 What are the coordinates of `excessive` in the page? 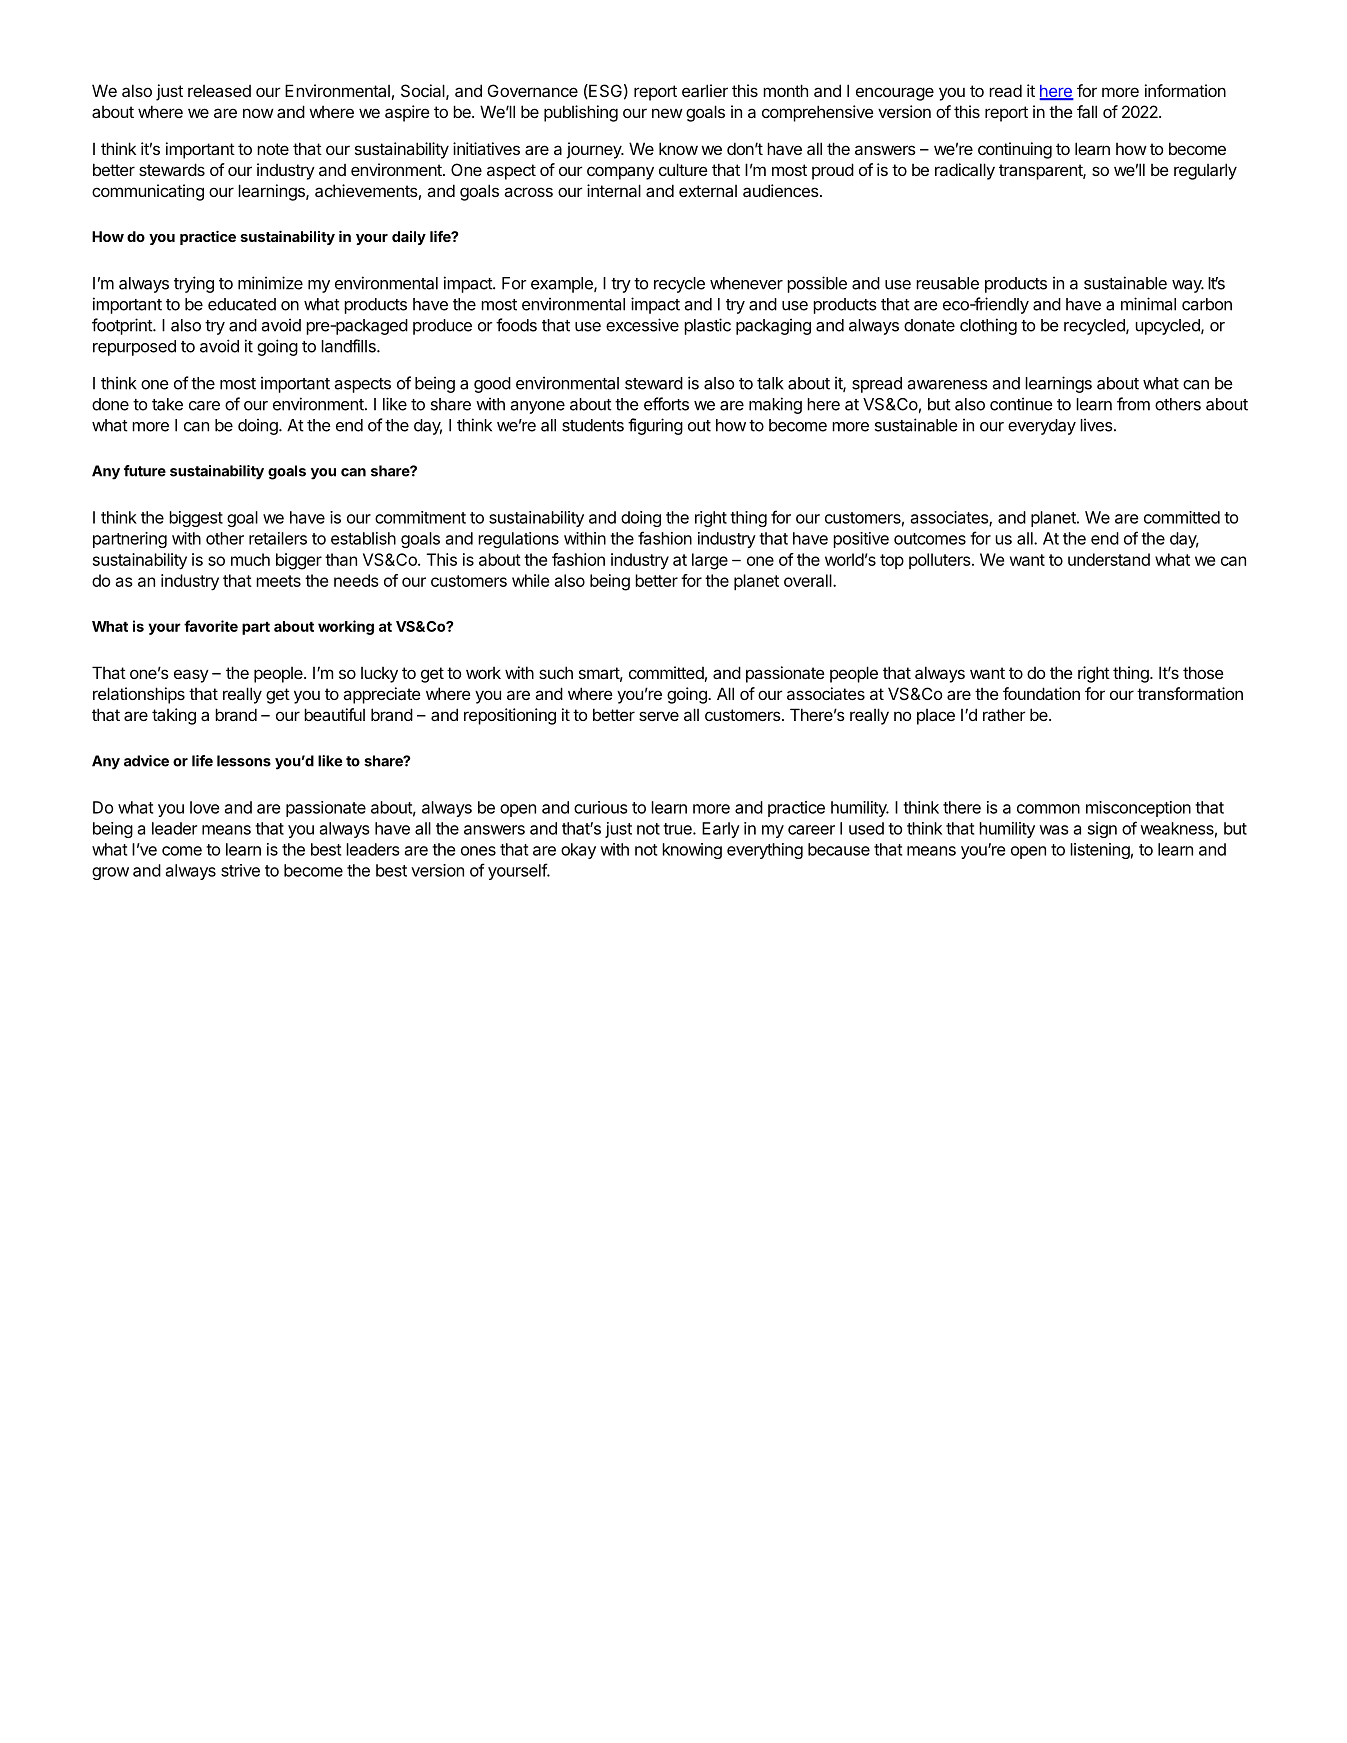 It's located at (642, 325).
